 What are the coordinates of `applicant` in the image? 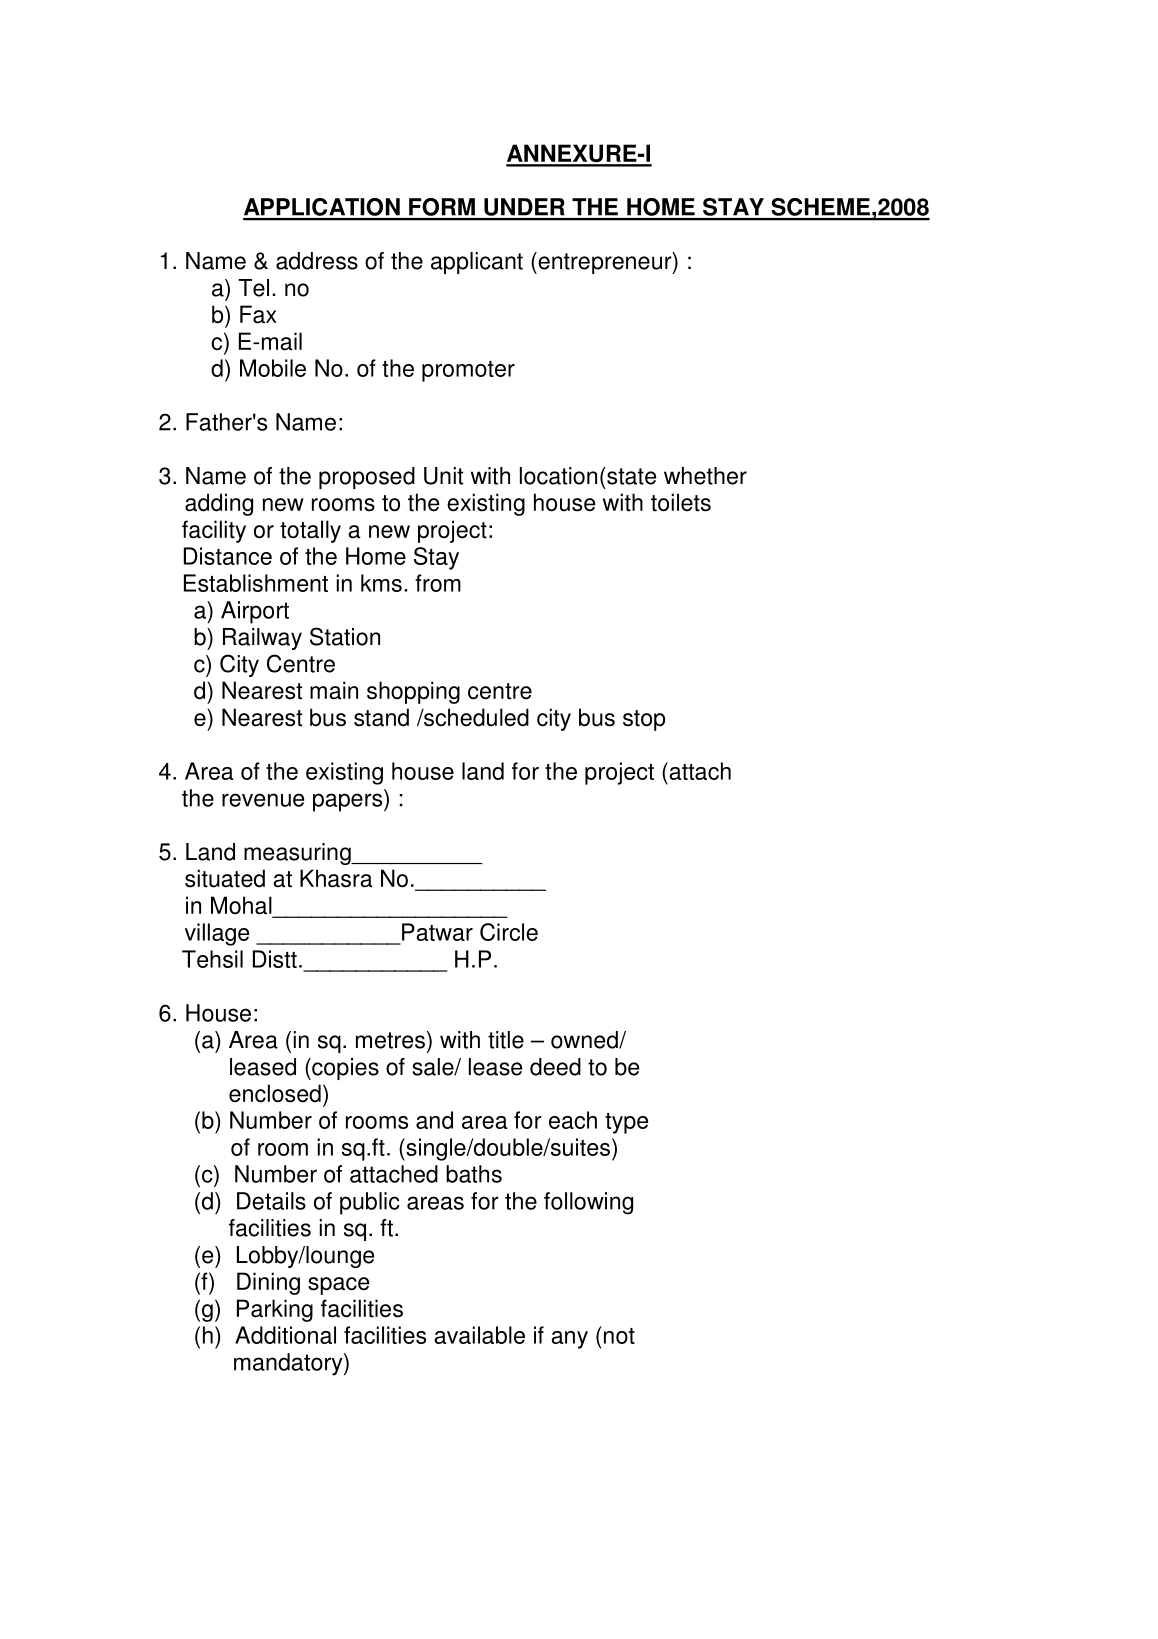 It's located at (477, 263).
